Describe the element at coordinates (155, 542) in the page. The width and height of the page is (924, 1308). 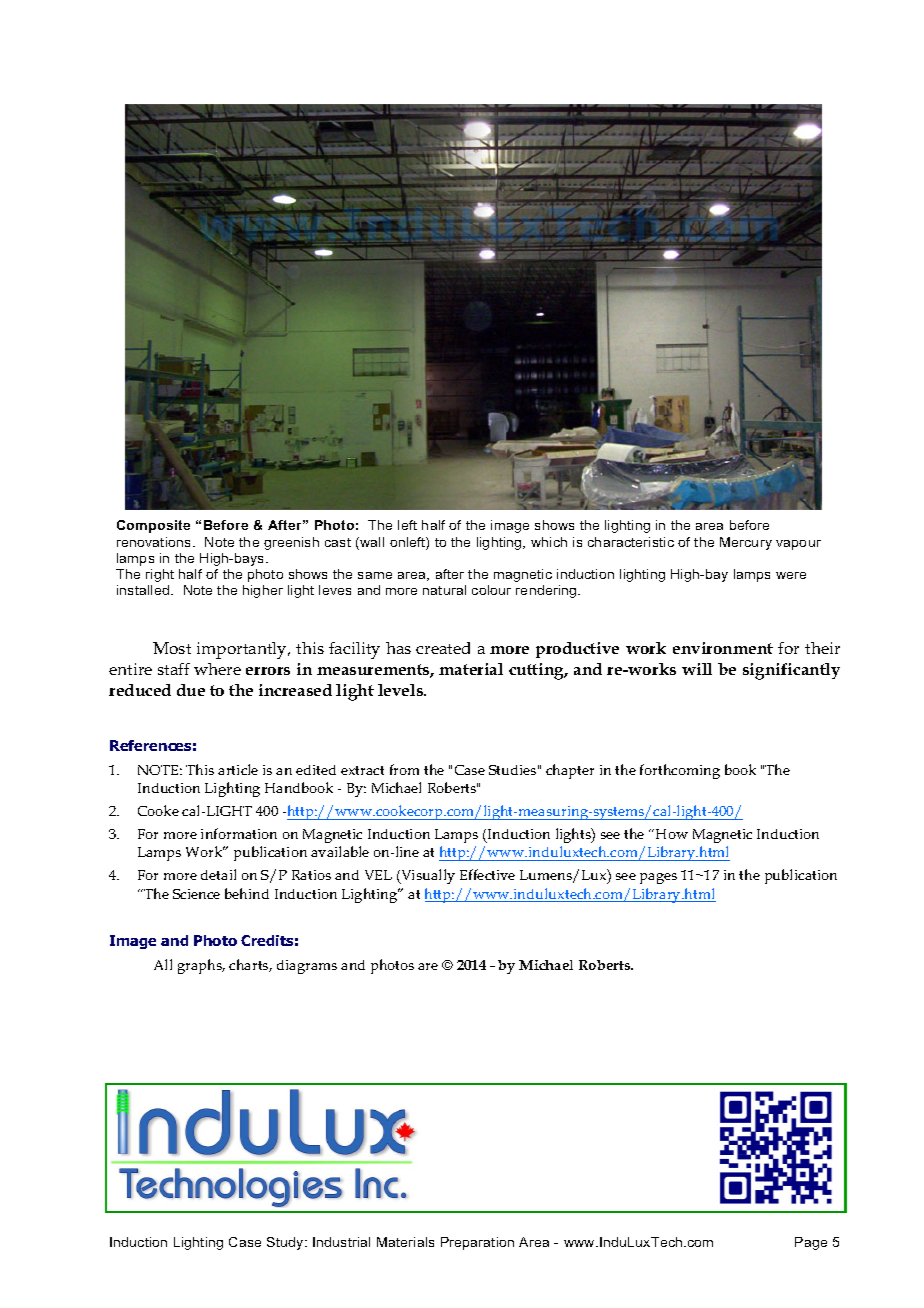
I see `renovations` at that location.
